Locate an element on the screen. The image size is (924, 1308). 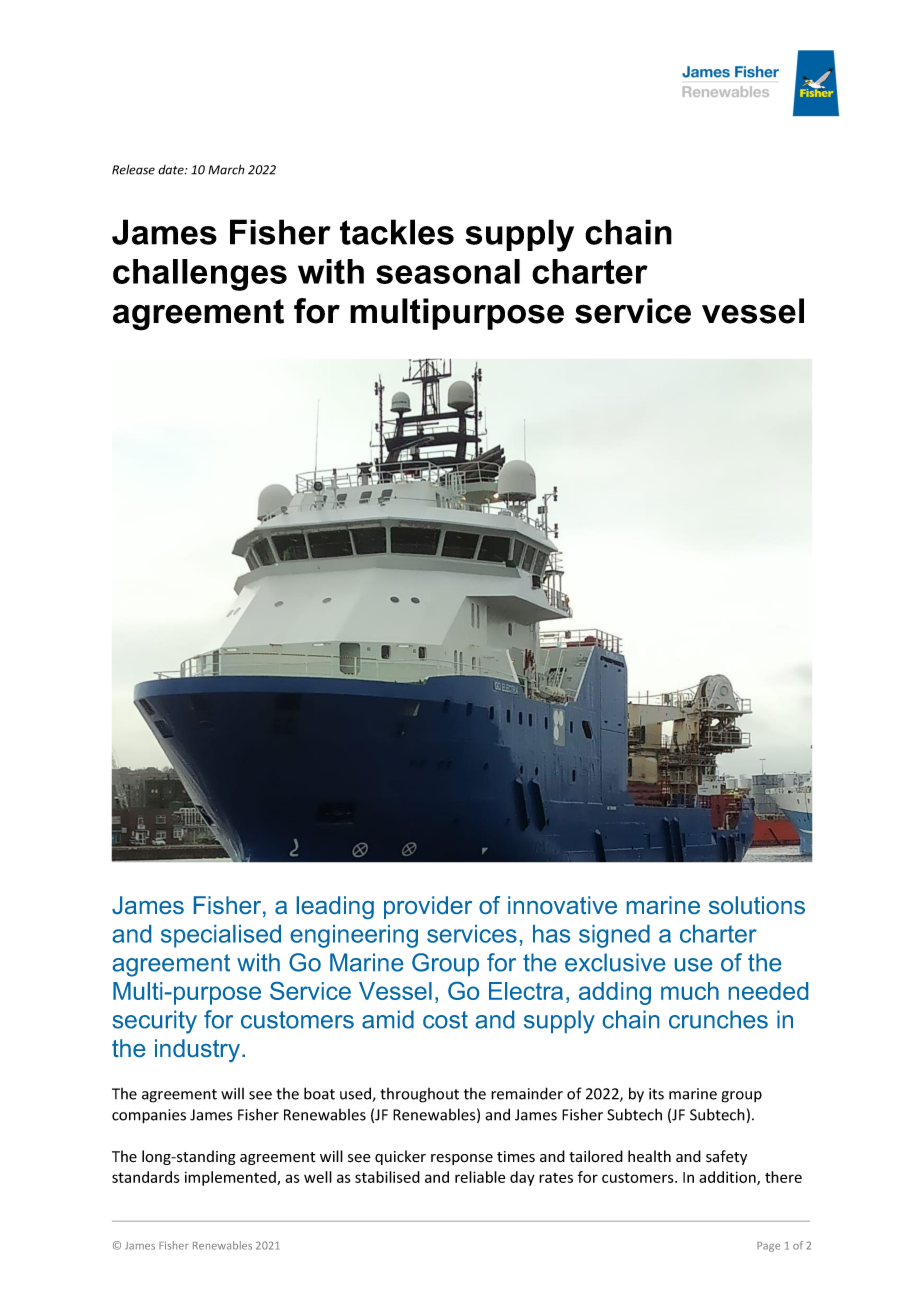
March is located at coordinates (226, 169).
